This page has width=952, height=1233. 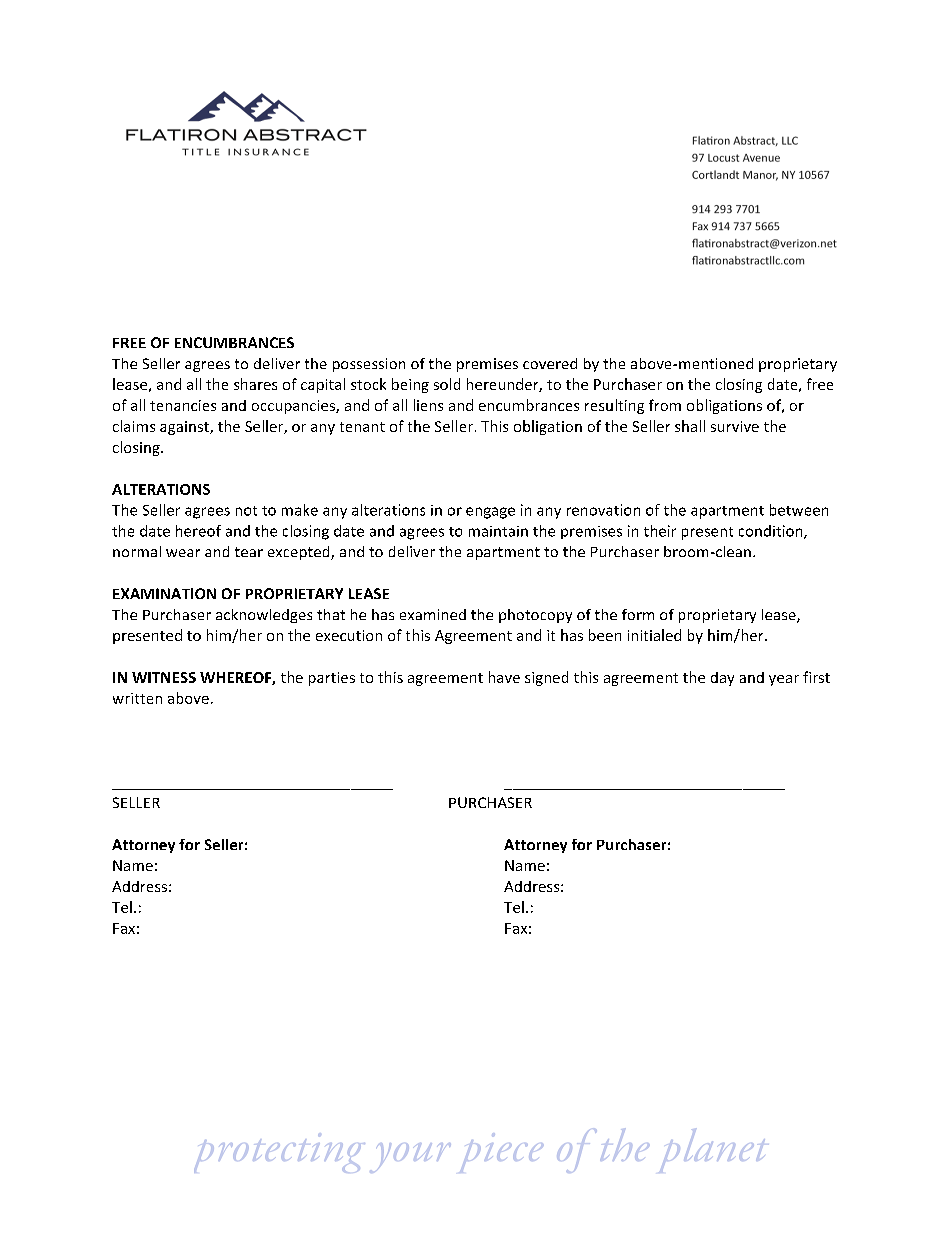 What do you see at coordinates (772, 532) in the page?
I see `condition` at bounding box center [772, 532].
